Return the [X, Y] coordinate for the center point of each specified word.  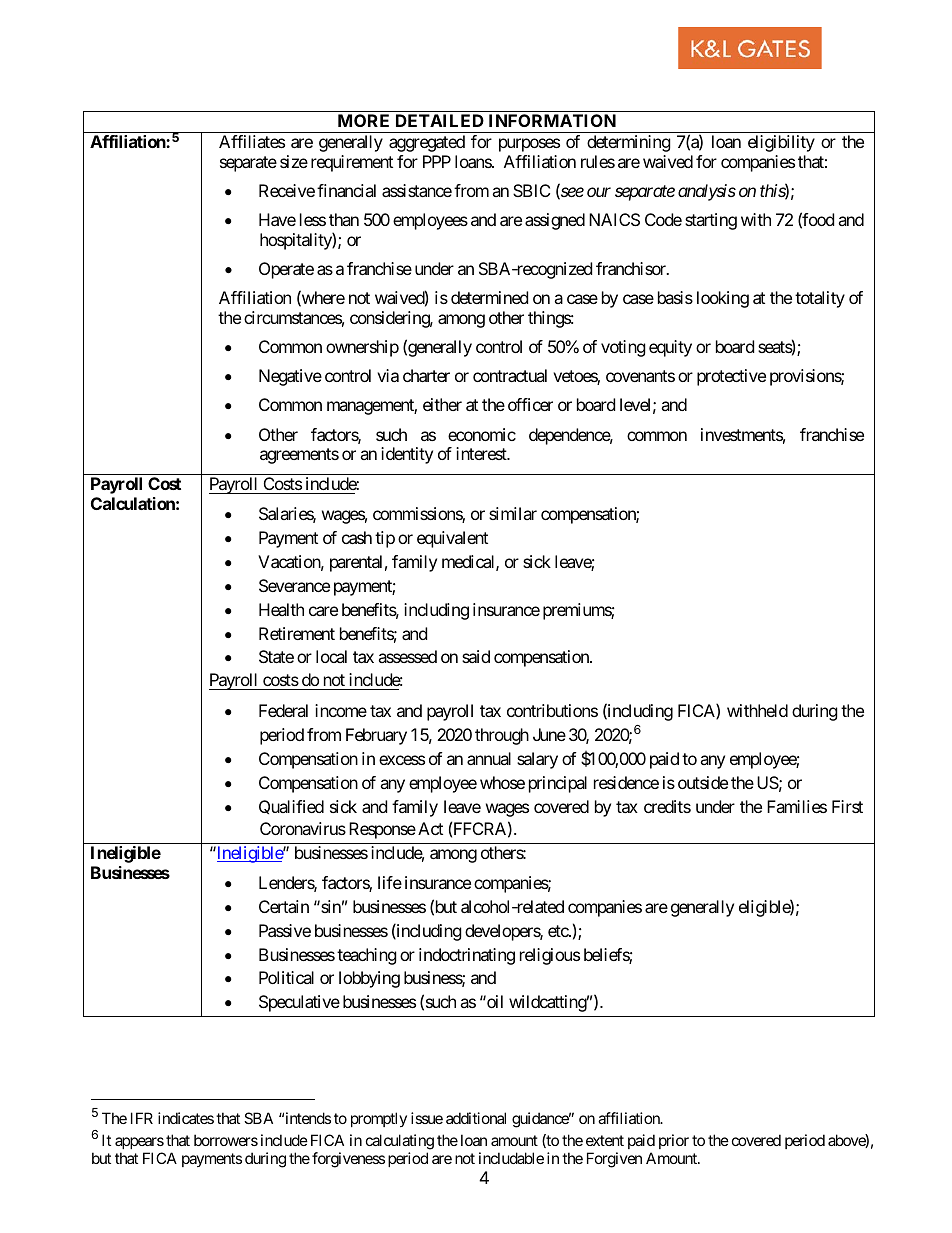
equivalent [452, 539]
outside [703, 782]
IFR [142, 1118]
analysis [707, 192]
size [294, 161]
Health [281, 609]
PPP [437, 161]
